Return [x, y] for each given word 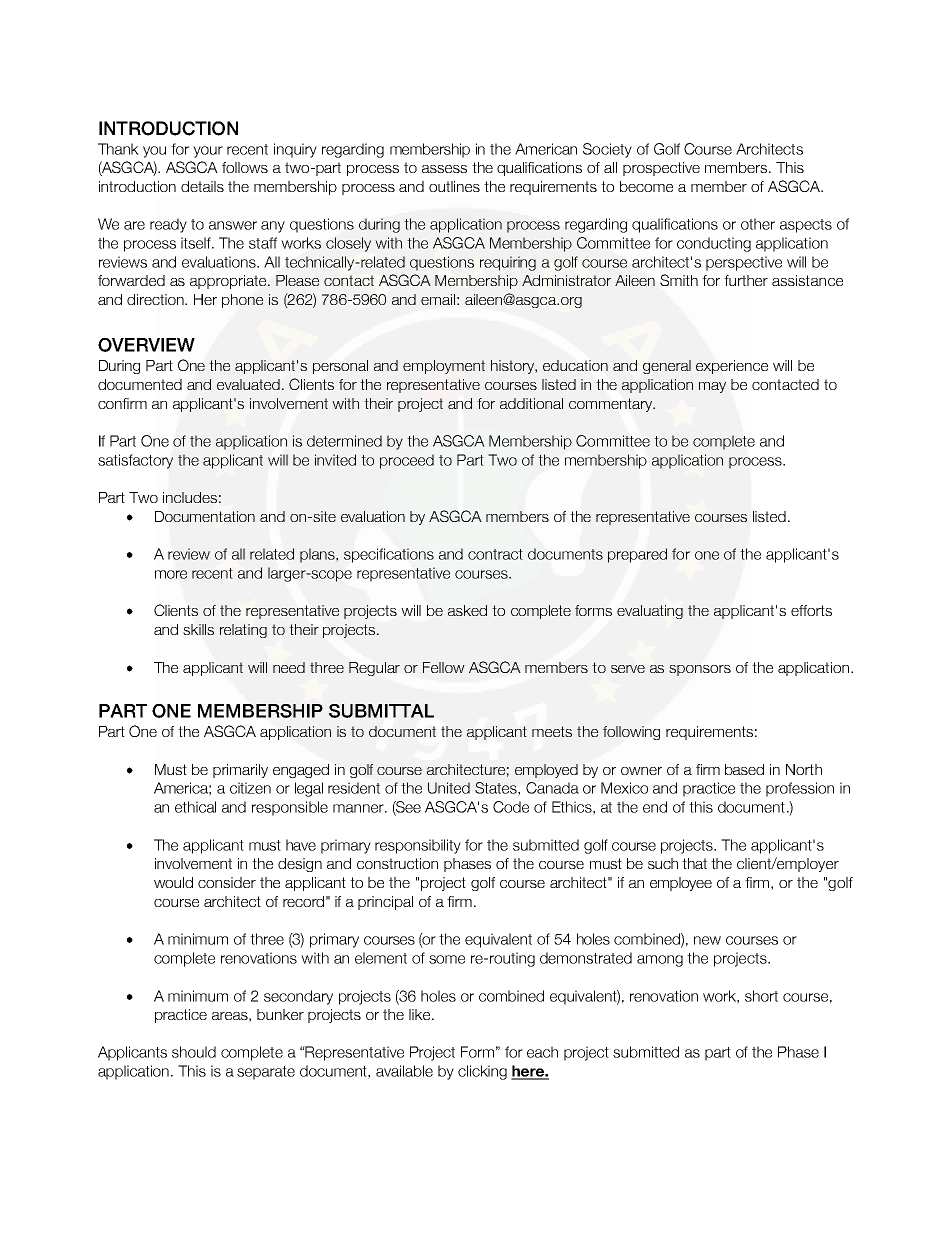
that [694, 863]
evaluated [248, 384]
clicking [482, 1072]
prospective [661, 169]
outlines [454, 186]
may [712, 387]
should [194, 1052]
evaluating [650, 612]
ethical [195, 807]
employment [444, 367]
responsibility [418, 846]
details [202, 186]
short [761, 996]
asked [467, 610]
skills [198, 629]
